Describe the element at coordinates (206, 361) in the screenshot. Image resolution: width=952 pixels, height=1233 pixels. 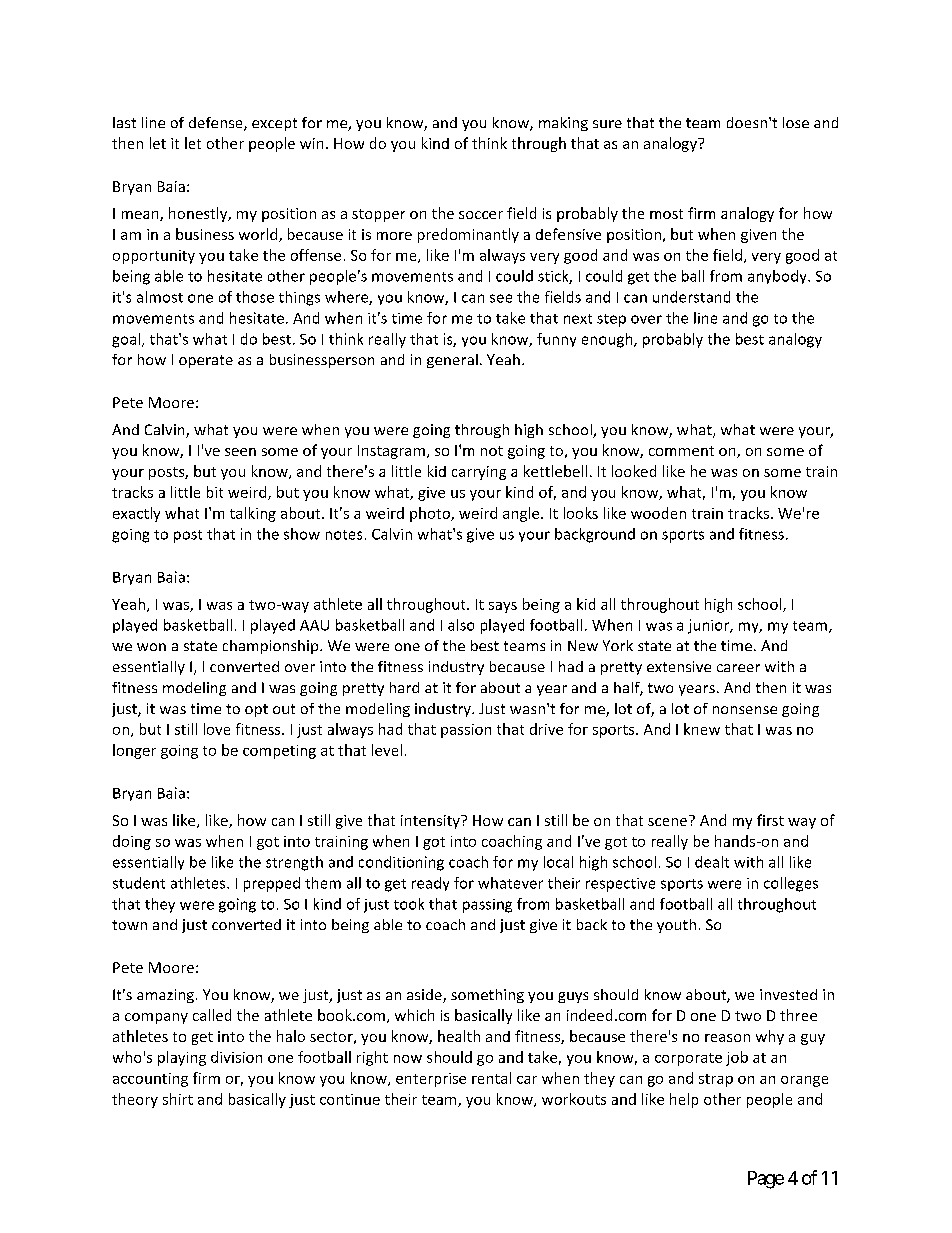
I see `operate` at that location.
